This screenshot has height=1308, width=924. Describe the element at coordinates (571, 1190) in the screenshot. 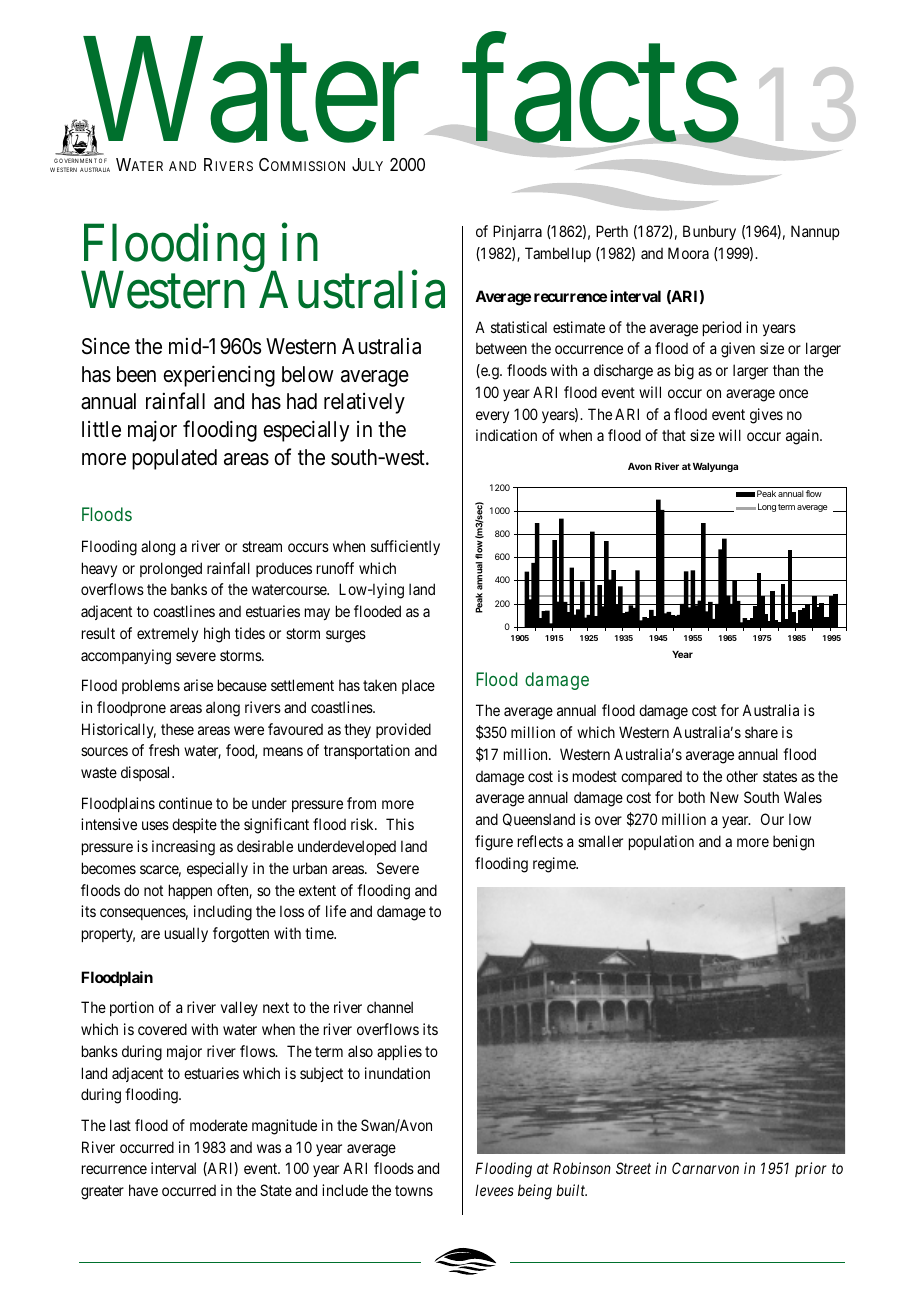

I see `built` at that location.
